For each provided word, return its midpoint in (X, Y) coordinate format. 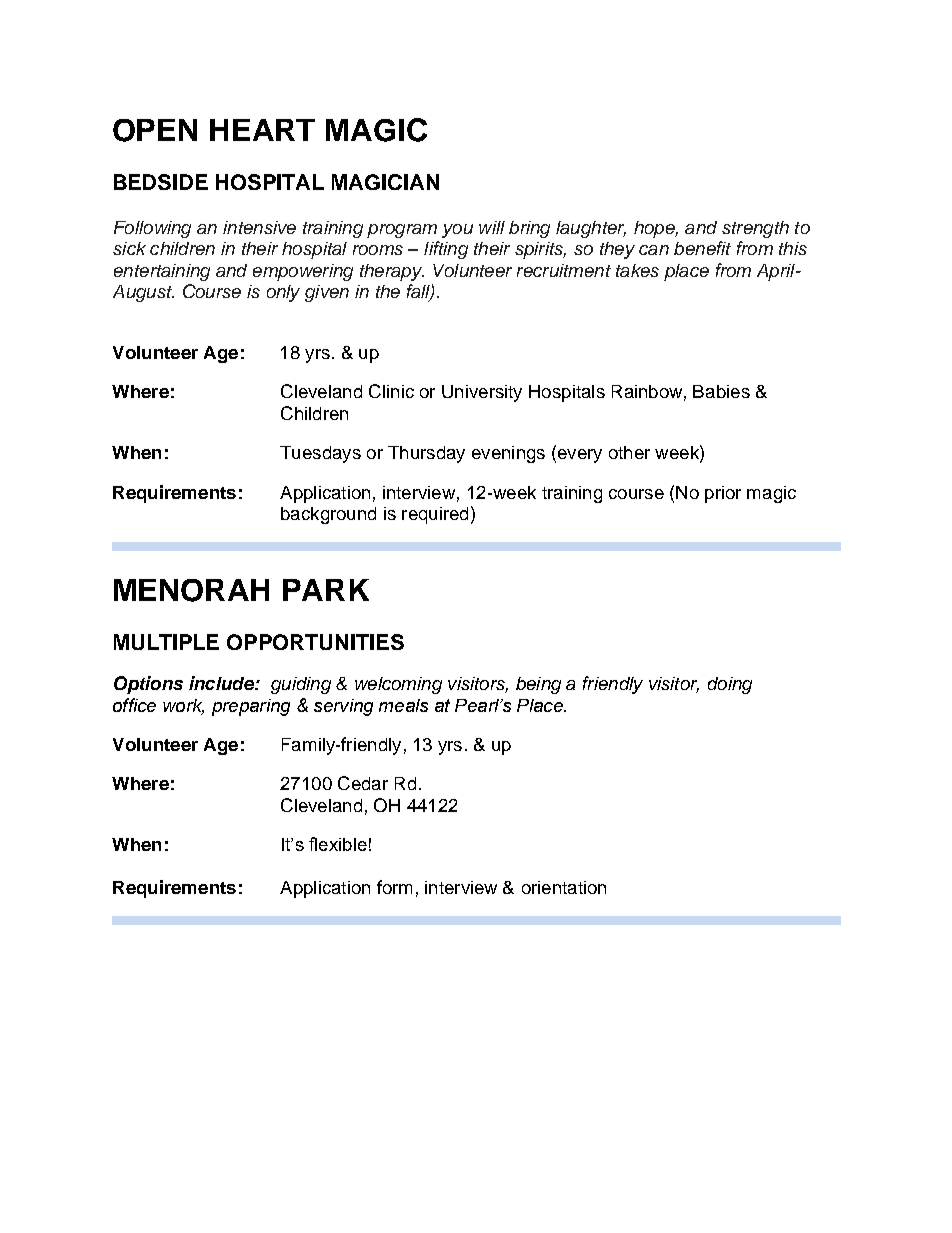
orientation (564, 887)
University (482, 393)
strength (755, 229)
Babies (721, 391)
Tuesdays (320, 454)
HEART (262, 130)
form (394, 887)
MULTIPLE (166, 642)
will (492, 227)
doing (730, 685)
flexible (338, 844)
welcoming (398, 685)
